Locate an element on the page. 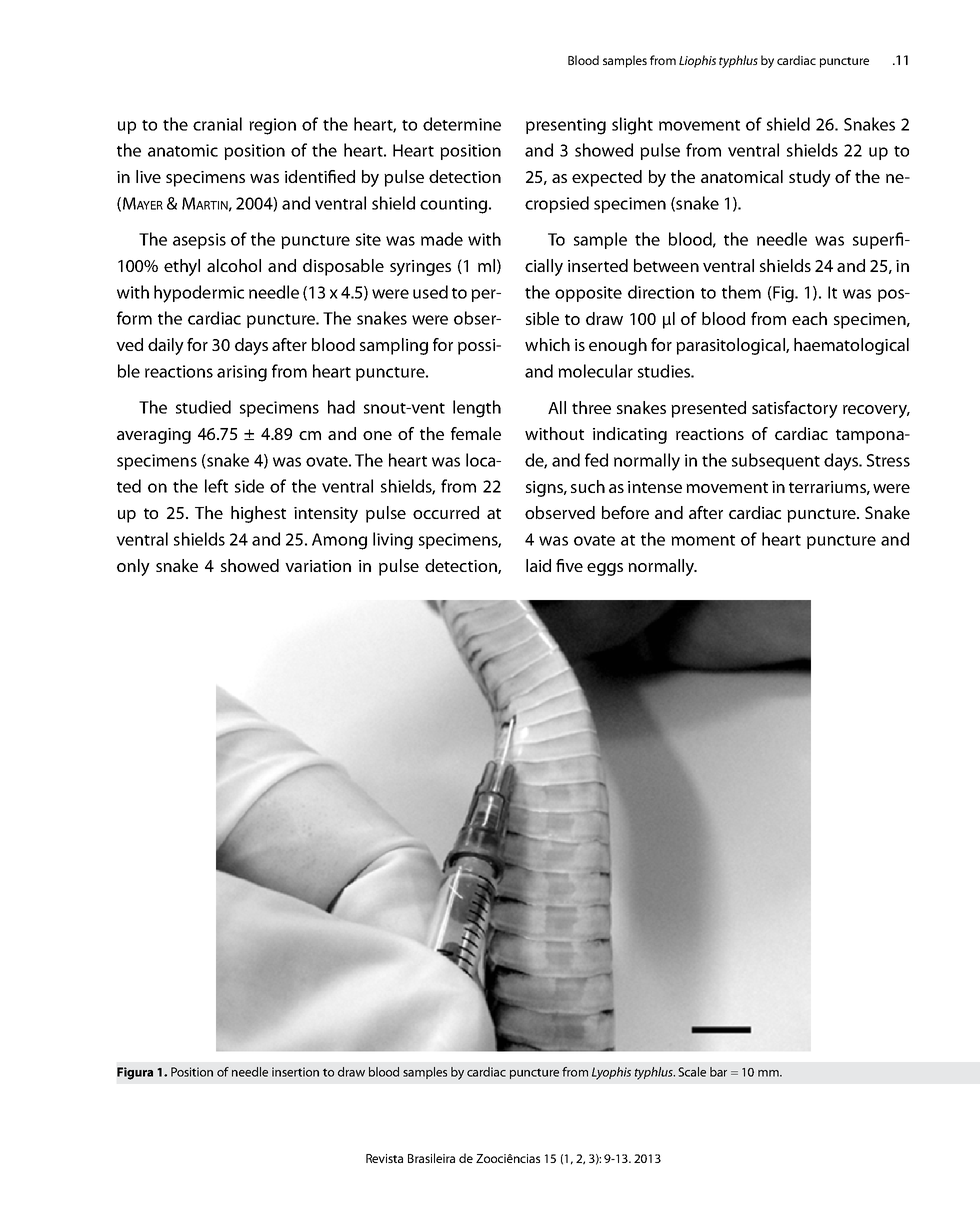 The height and width of the page is (1214, 980). laid is located at coordinates (538, 565).
